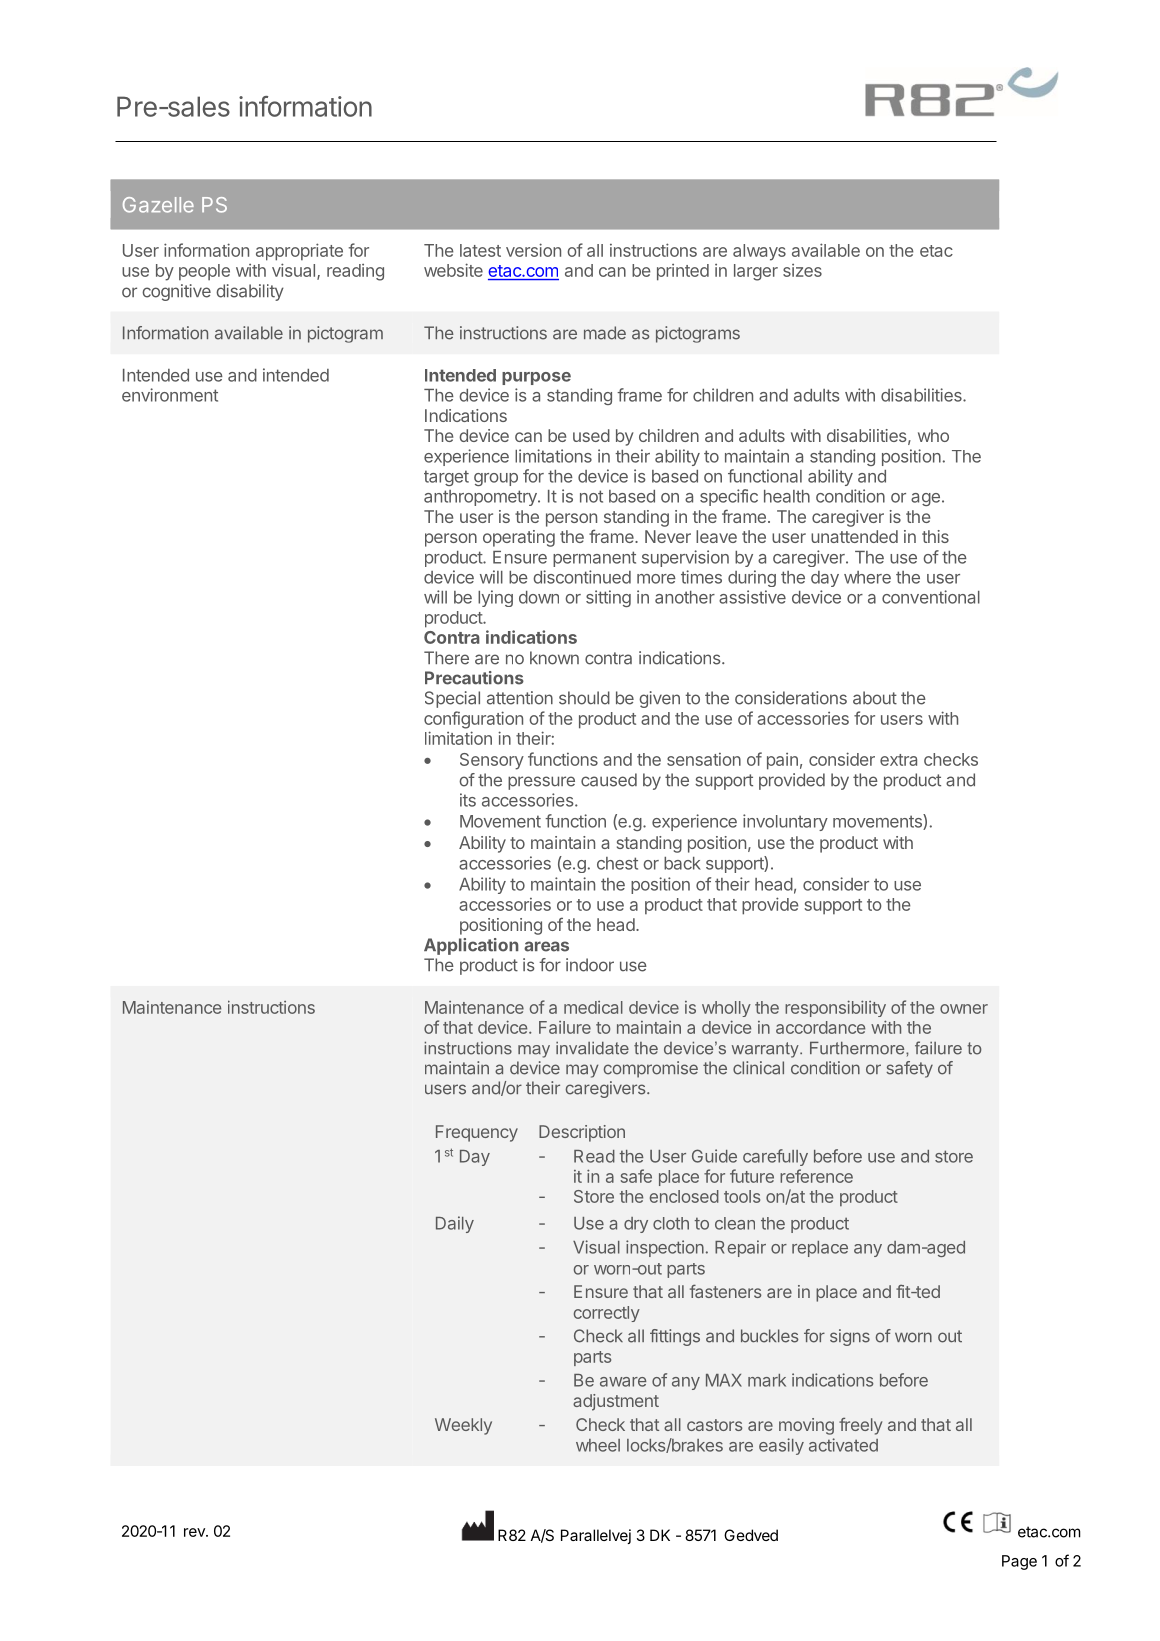 The width and height of the screenshot is (1160, 1641). Describe the element at coordinates (802, 270) in the screenshot. I see `sizes` at that location.
